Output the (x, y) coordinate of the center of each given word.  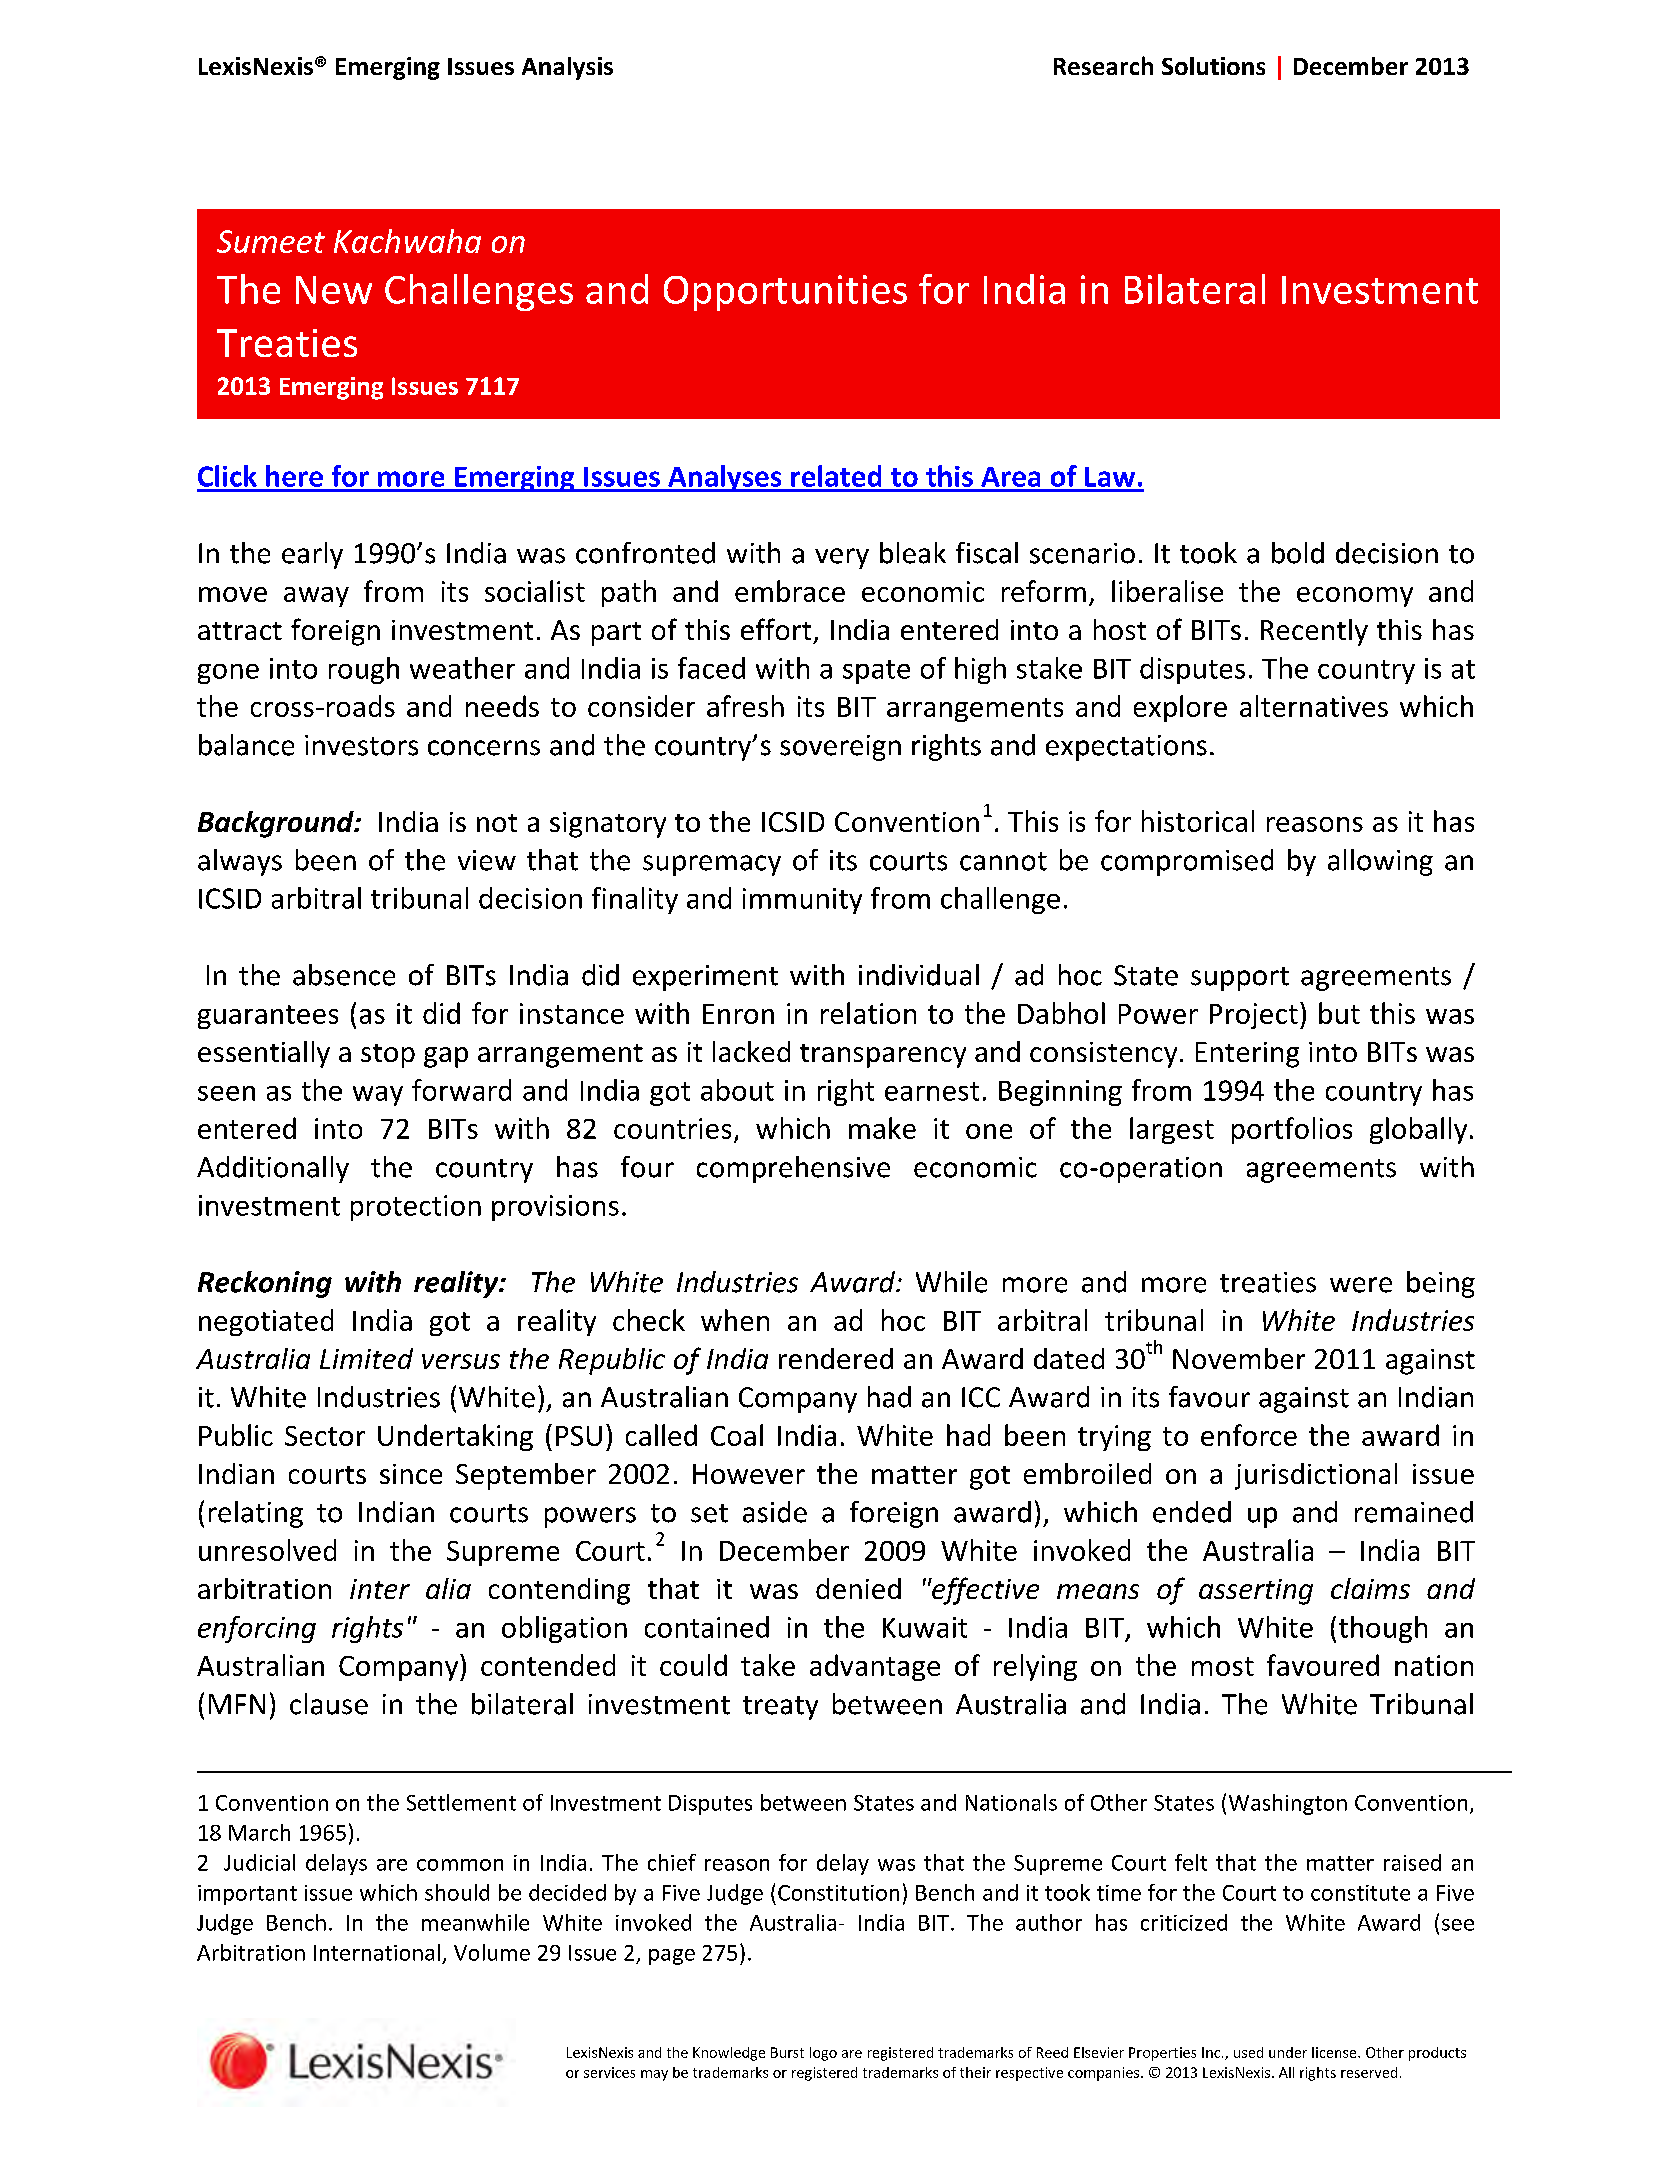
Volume (492, 1952)
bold (1298, 553)
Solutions (1213, 66)
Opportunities (785, 293)
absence (344, 975)
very (842, 558)
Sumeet (271, 241)
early (312, 555)
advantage (875, 1667)
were (1361, 1285)
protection (416, 1208)
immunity (802, 901)
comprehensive (793, 1169)
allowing (1380, 862)
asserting (1256, 1592)
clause (329, 1704)
